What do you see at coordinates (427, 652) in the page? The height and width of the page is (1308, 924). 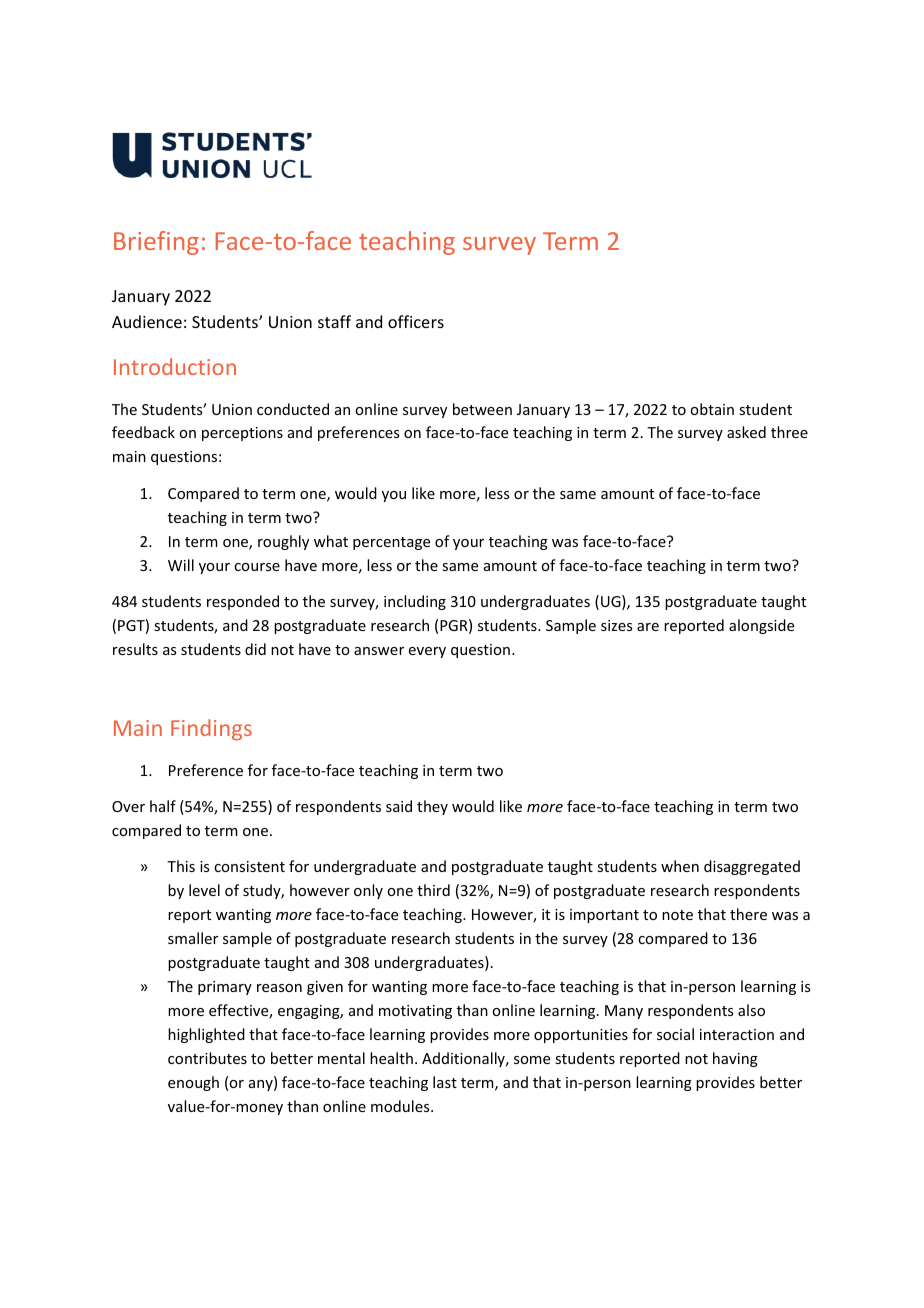 I see `every` at bounding box center [427, 652].
